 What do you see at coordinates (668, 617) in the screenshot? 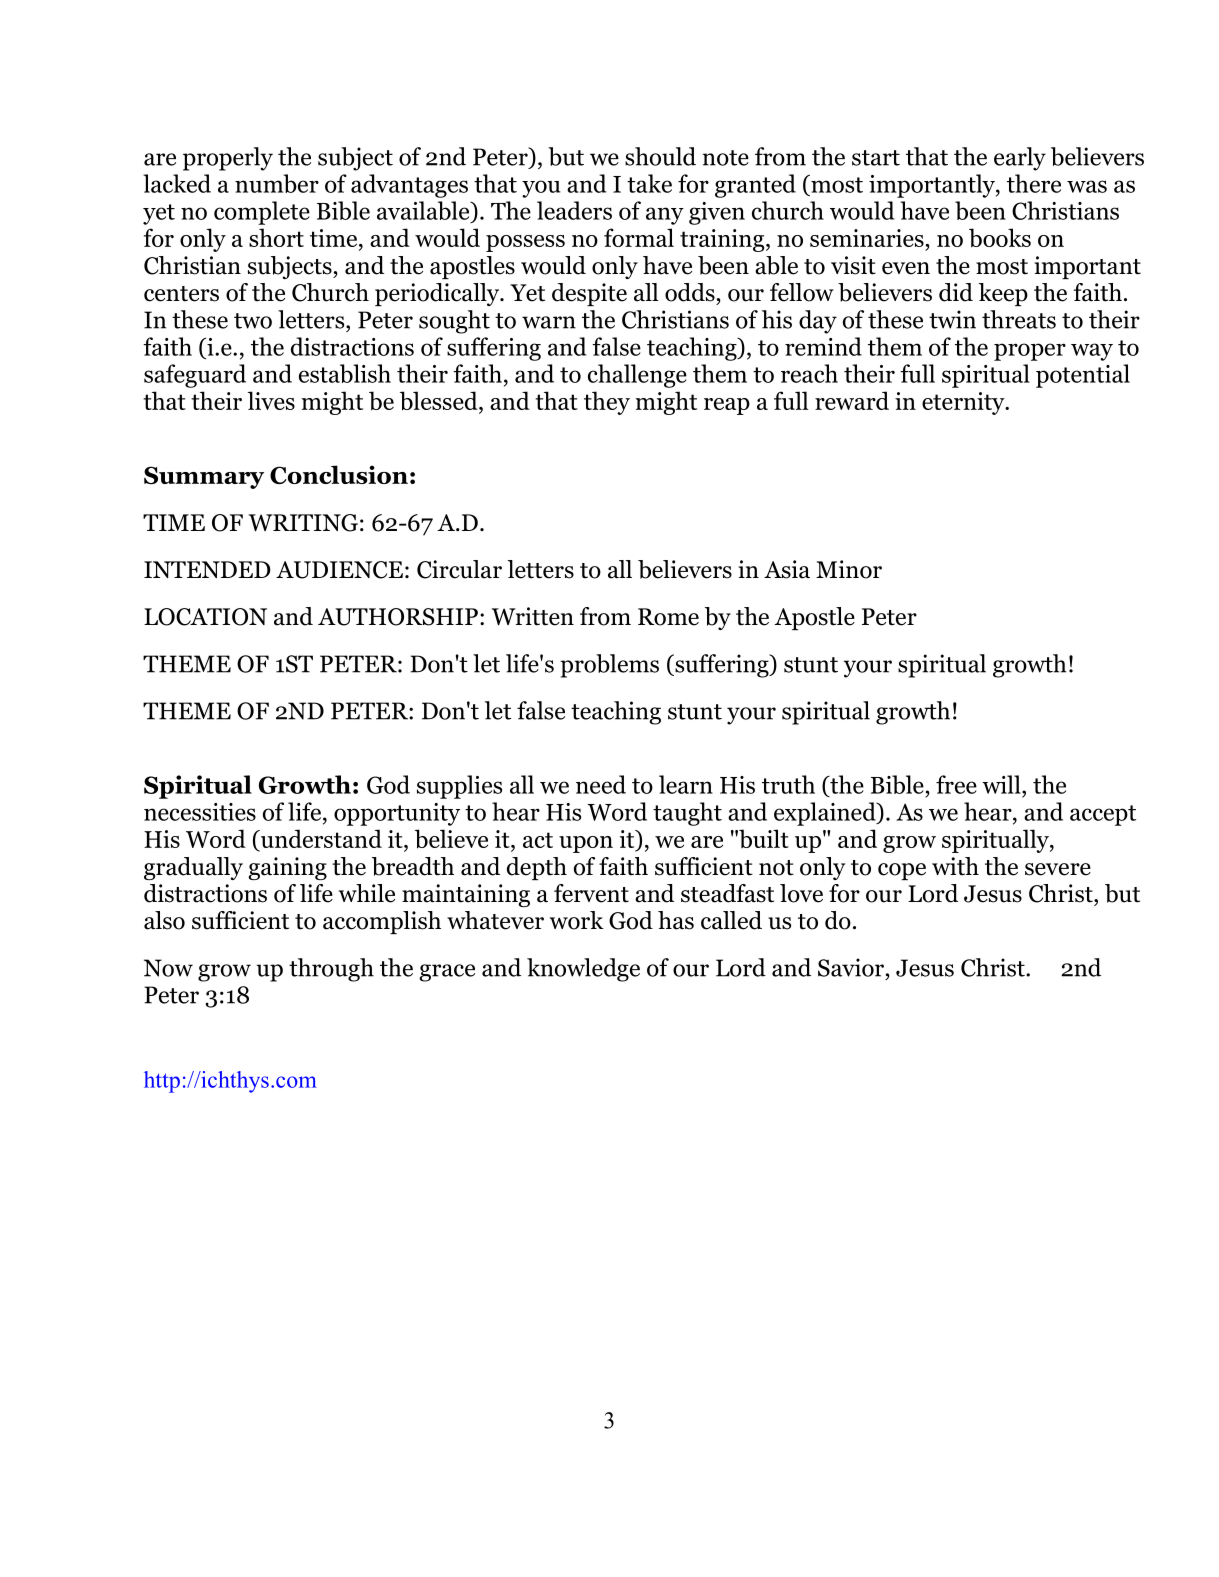
I see `Rome` at bounding box center [668, 617].
